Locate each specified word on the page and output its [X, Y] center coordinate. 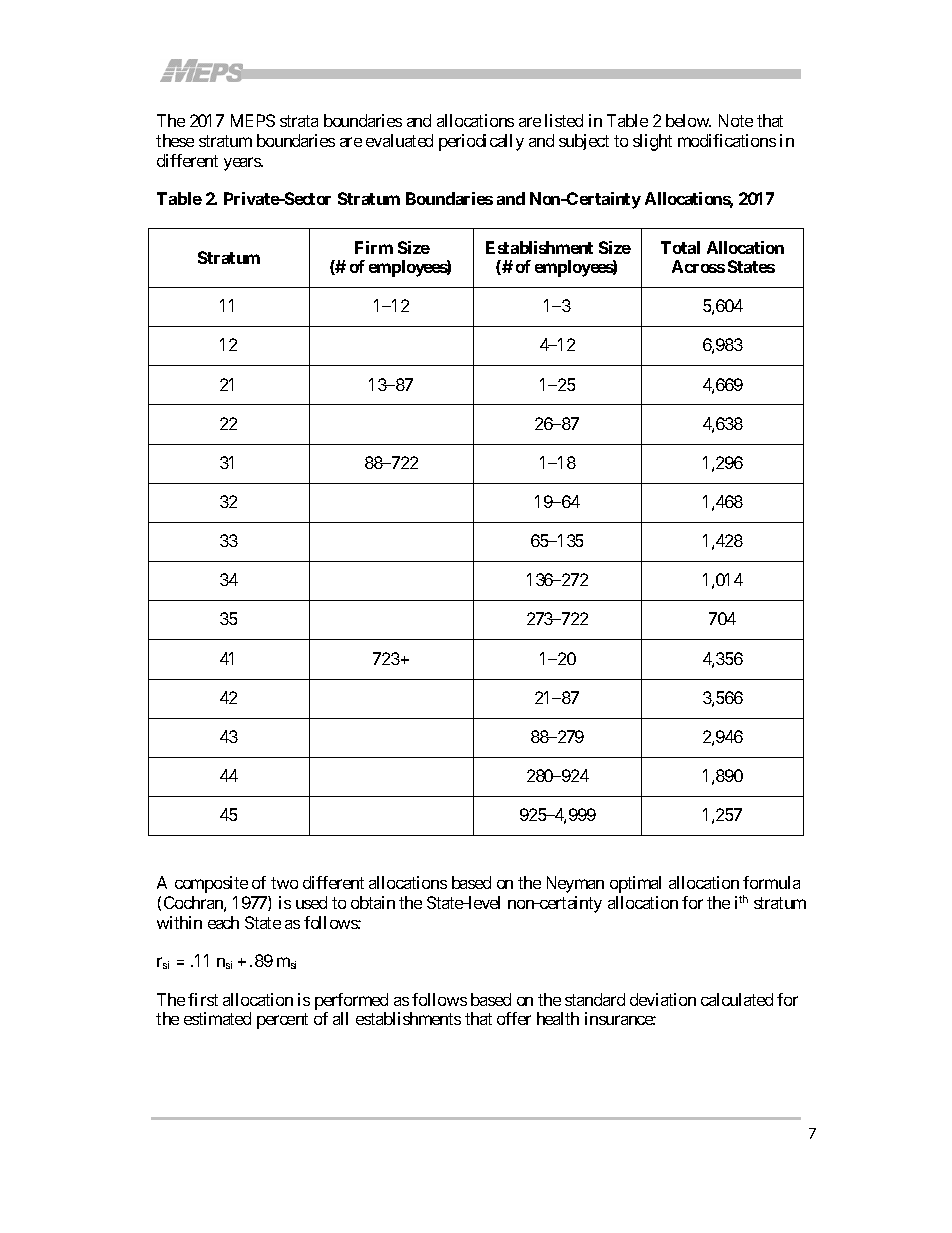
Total [680, 247]
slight [652, 142]
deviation [663, 999]
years [243, 164]
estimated [217, 1018]
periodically [481, 142]
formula [771, 882]
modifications [727, 140]
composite [211, 884]
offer [514, 1018]
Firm [374, 247]
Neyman [575, 884]
